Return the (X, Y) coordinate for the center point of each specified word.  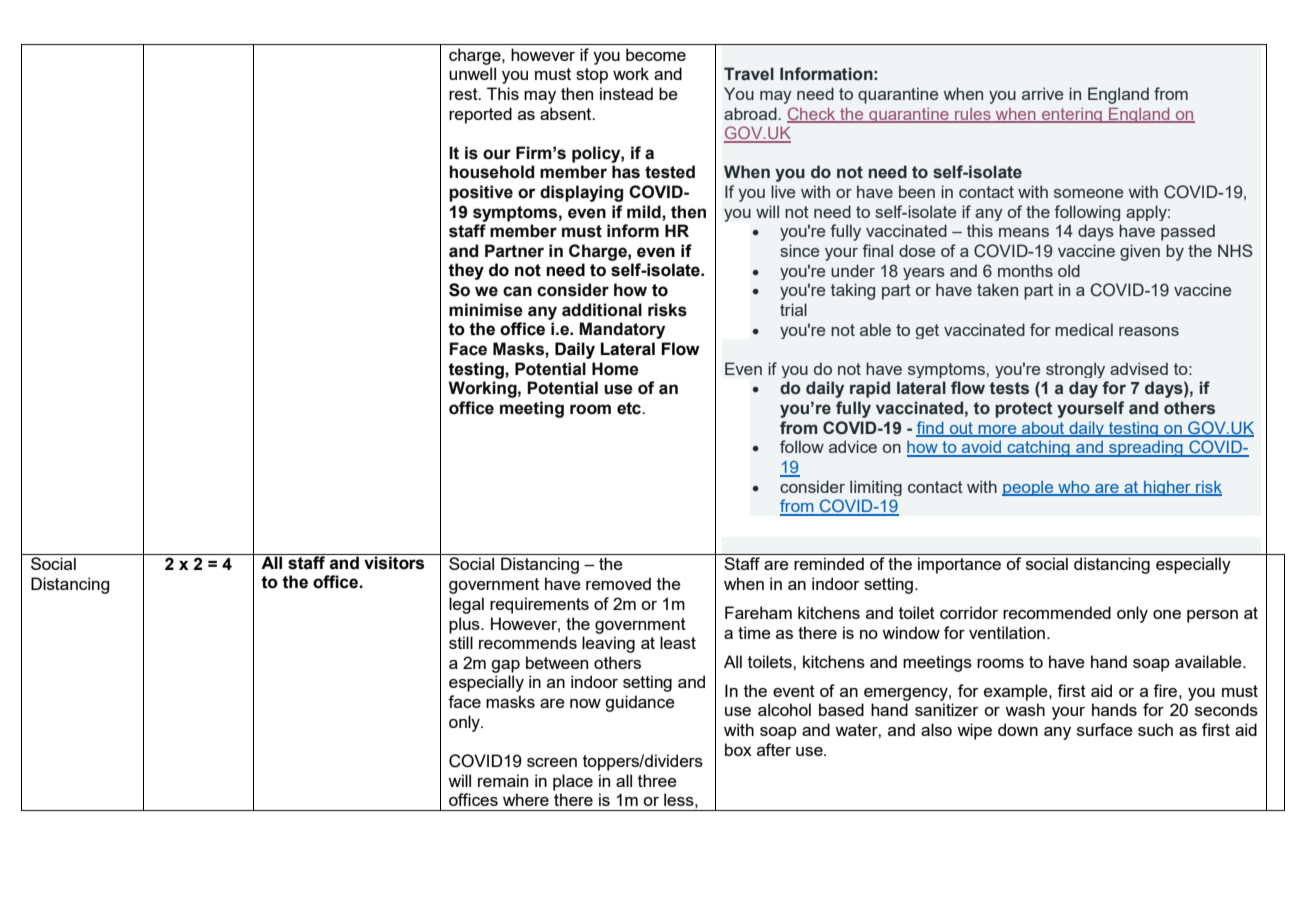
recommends (528, 642)
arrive (1042, 93)
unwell (472, 73)
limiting (876, 488)
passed (1188, 232)
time (754, 632)
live (783, 191)
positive (481, 193)
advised (1139, 368)
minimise (486, 310)
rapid (870, 389)
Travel (749, 74)
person (1212, 616)
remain (503, 780)
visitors (394, 563)
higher (1167, 488)
